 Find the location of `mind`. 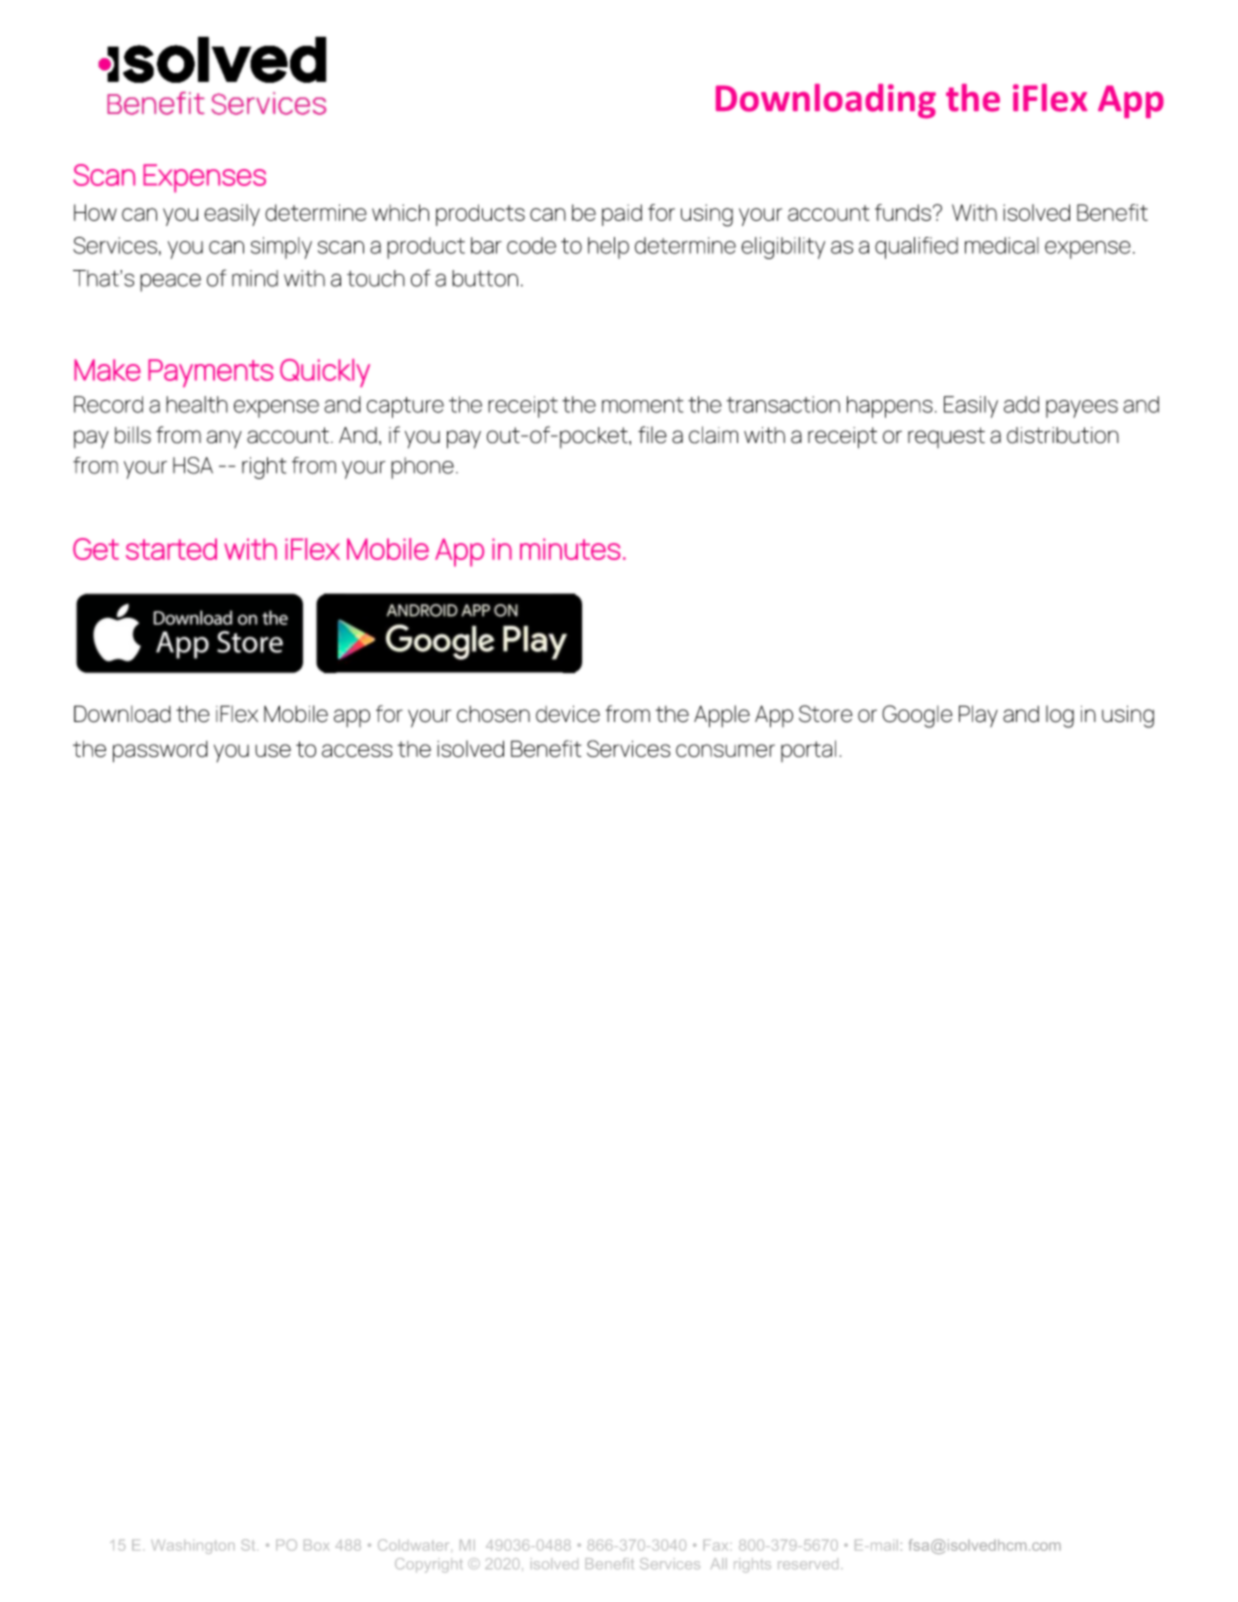

mind is located at coordinates (255, 278).
